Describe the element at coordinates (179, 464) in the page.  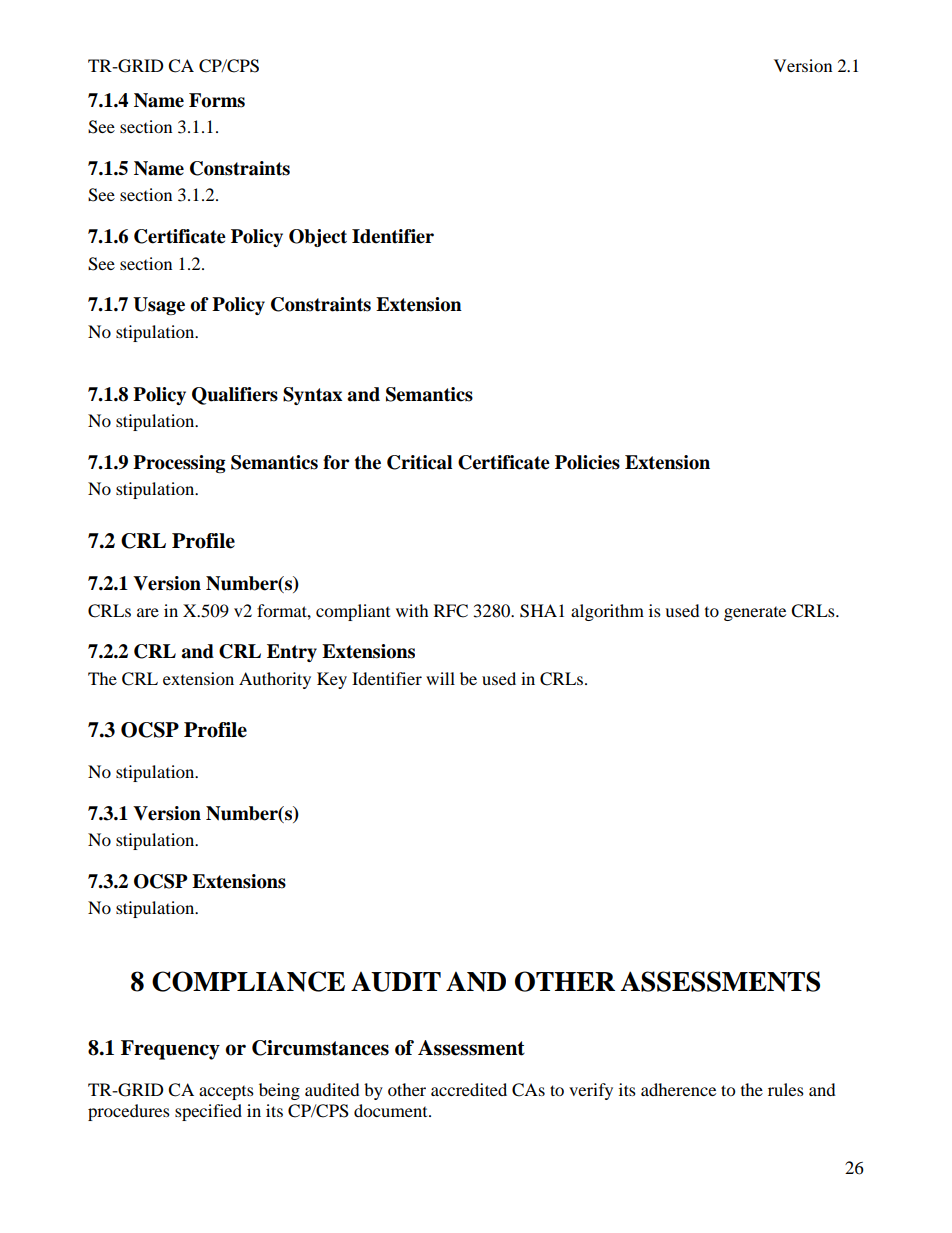
I see `Processing` at that location.
